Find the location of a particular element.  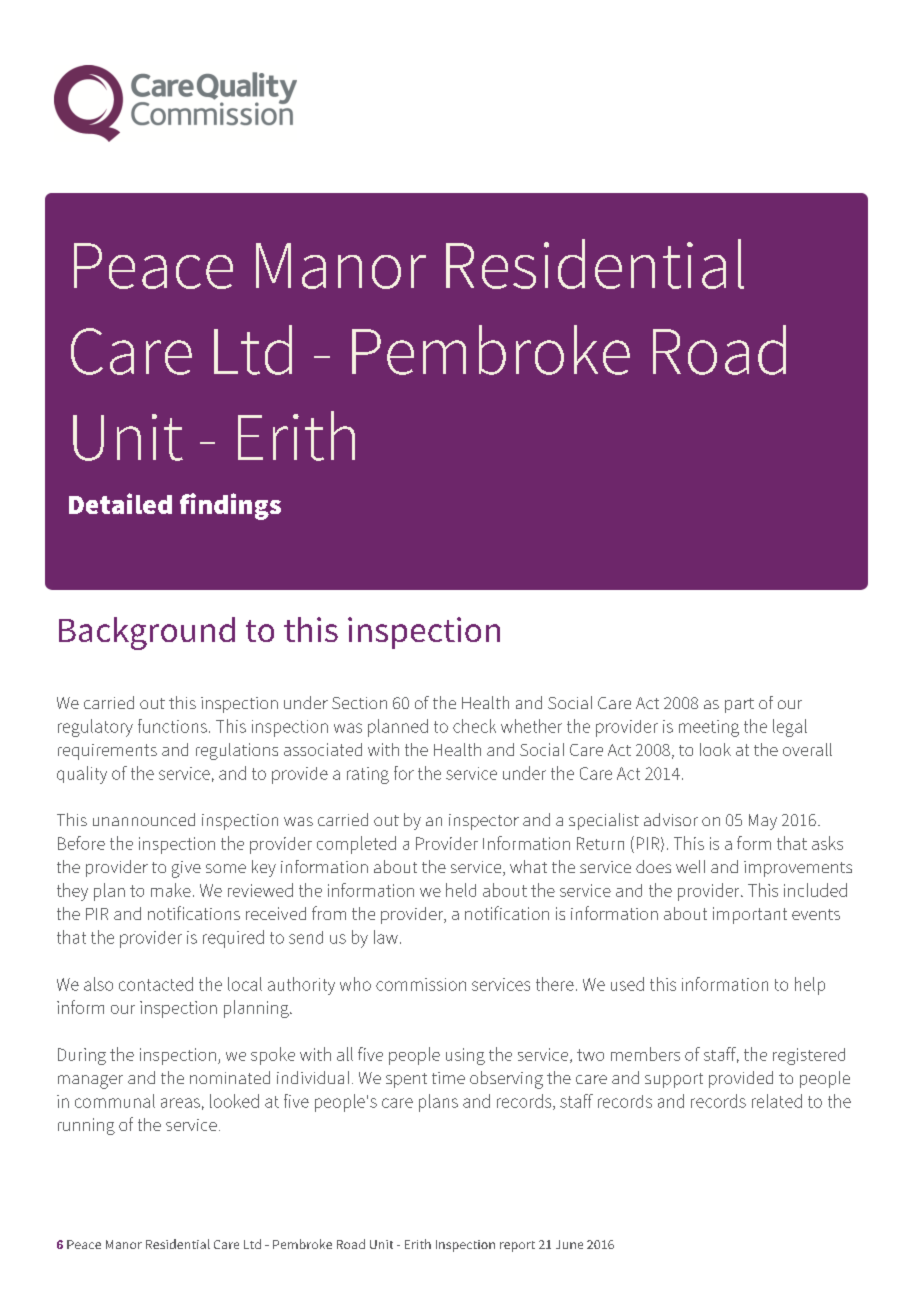

part is located at coordinates (739, 705).
